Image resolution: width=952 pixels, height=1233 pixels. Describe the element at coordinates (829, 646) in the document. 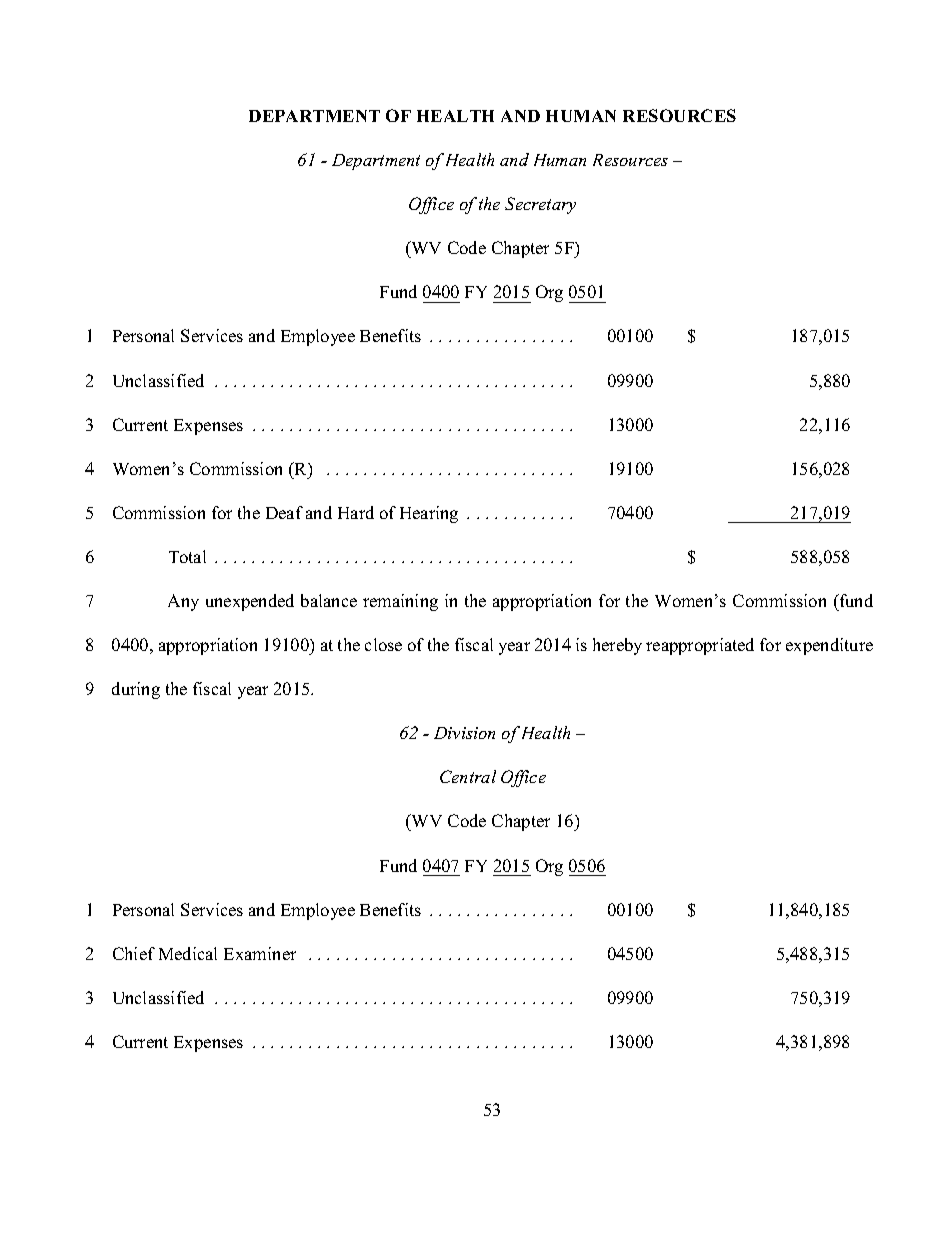

I see `expenditure` at that location.
